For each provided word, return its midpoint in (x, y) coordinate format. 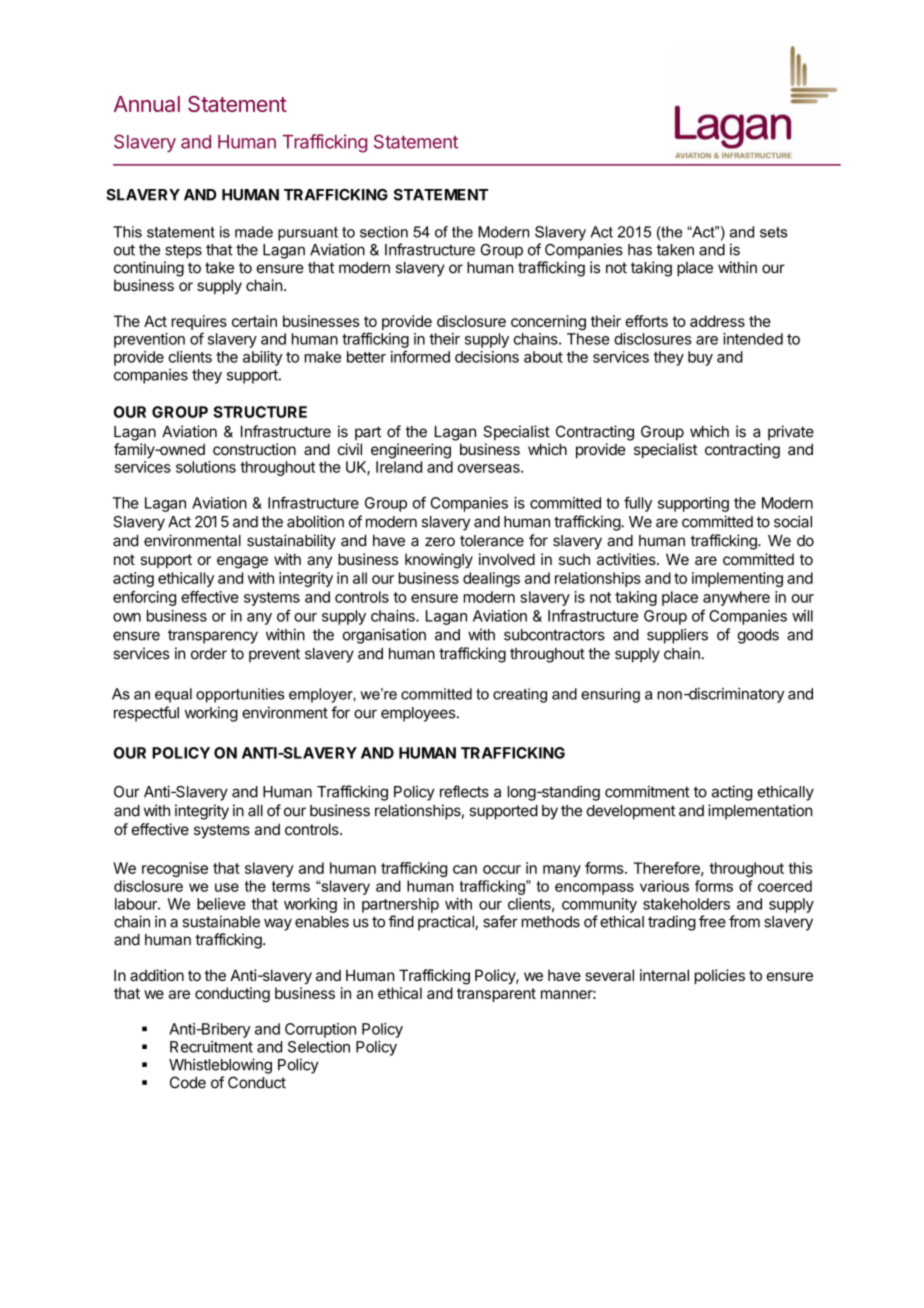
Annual (147, 104)
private (791, 432)
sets (773, 232)
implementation (760, 811)
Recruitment (211, 1047)
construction (254, 449)
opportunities (240, 695)
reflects (464, 791)
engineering (411, 451)
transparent (496, 995)
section (384, 232)
